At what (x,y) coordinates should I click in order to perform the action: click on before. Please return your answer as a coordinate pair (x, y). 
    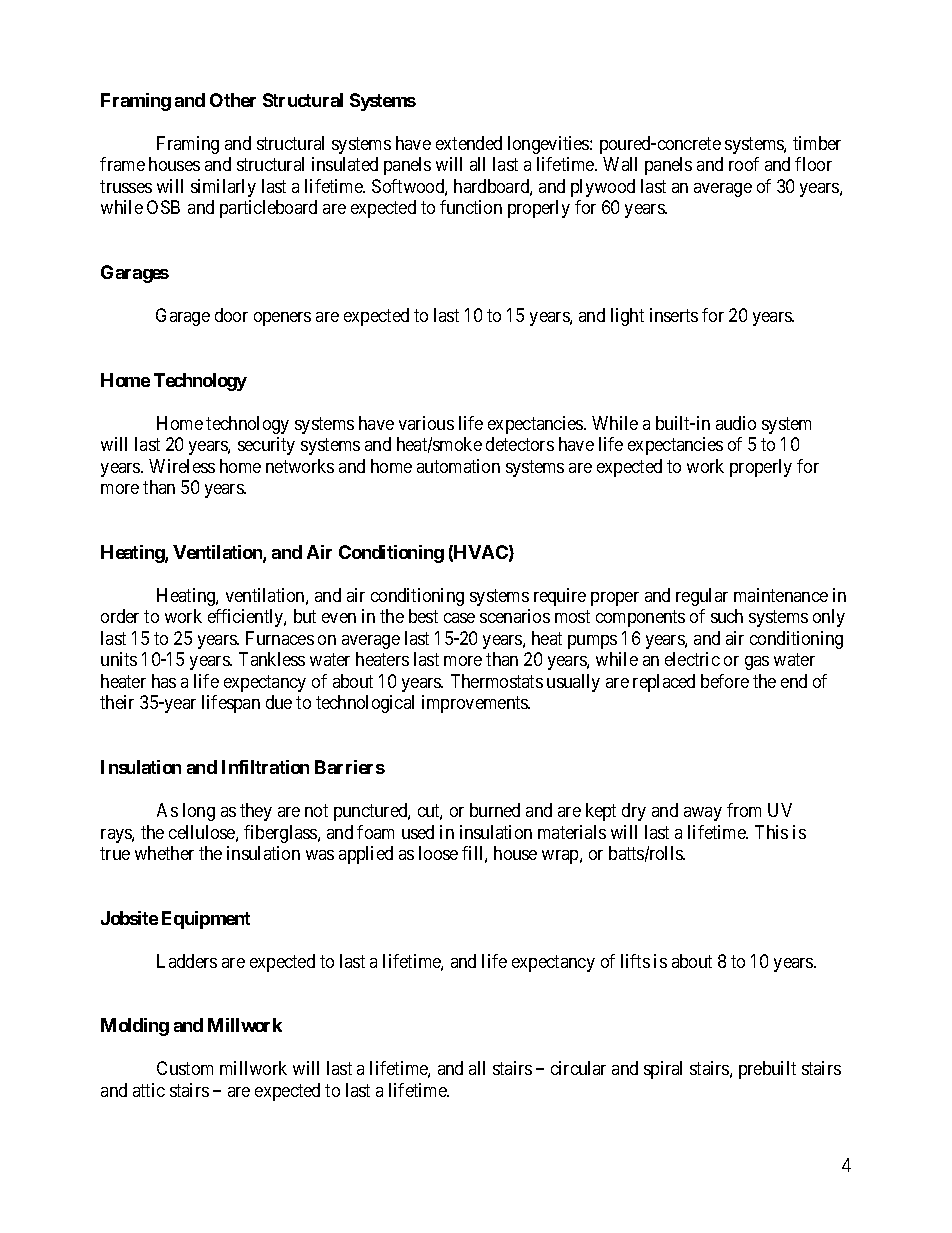
    Looking at the image, I should click on (725, 681).
